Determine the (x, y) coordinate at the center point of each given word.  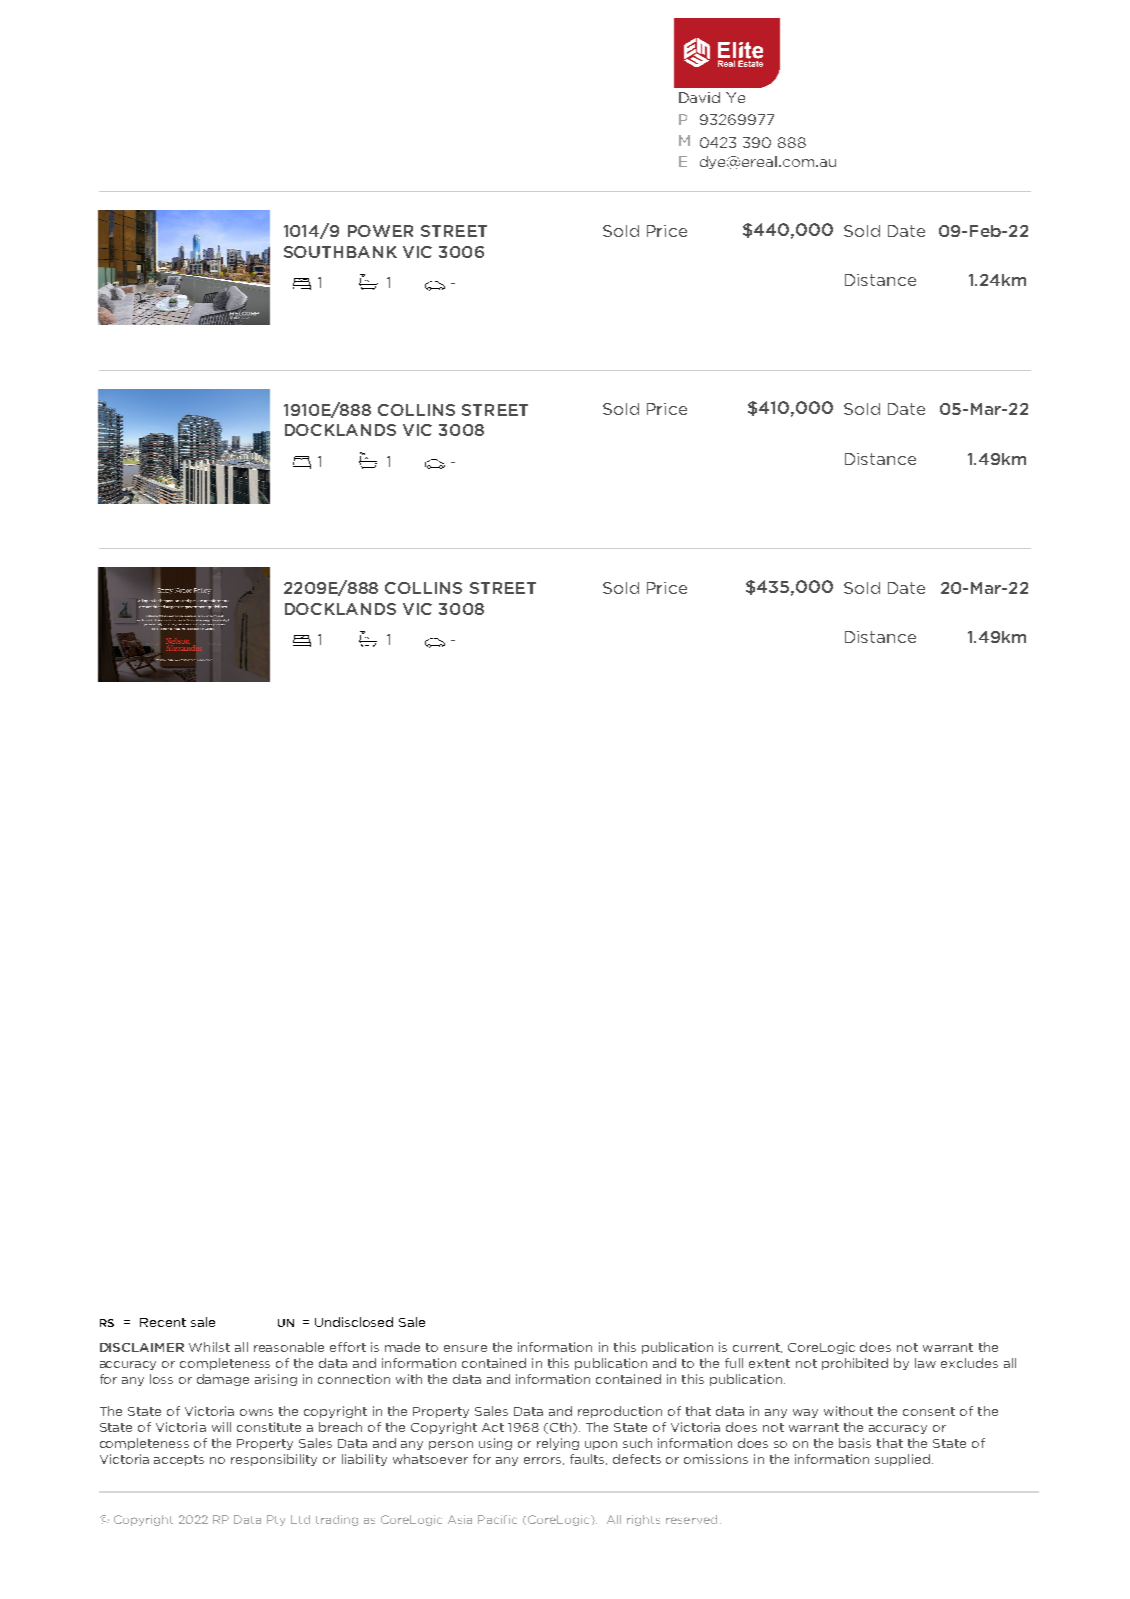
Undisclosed (354, 1322)
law (925, 1363)
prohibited (855, 1364)
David (699, 97)
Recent (163, 1322)
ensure (465, 1348)
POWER (380, 231)
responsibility (274, 1460)
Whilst (209, 1347)
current (757, 1348)
